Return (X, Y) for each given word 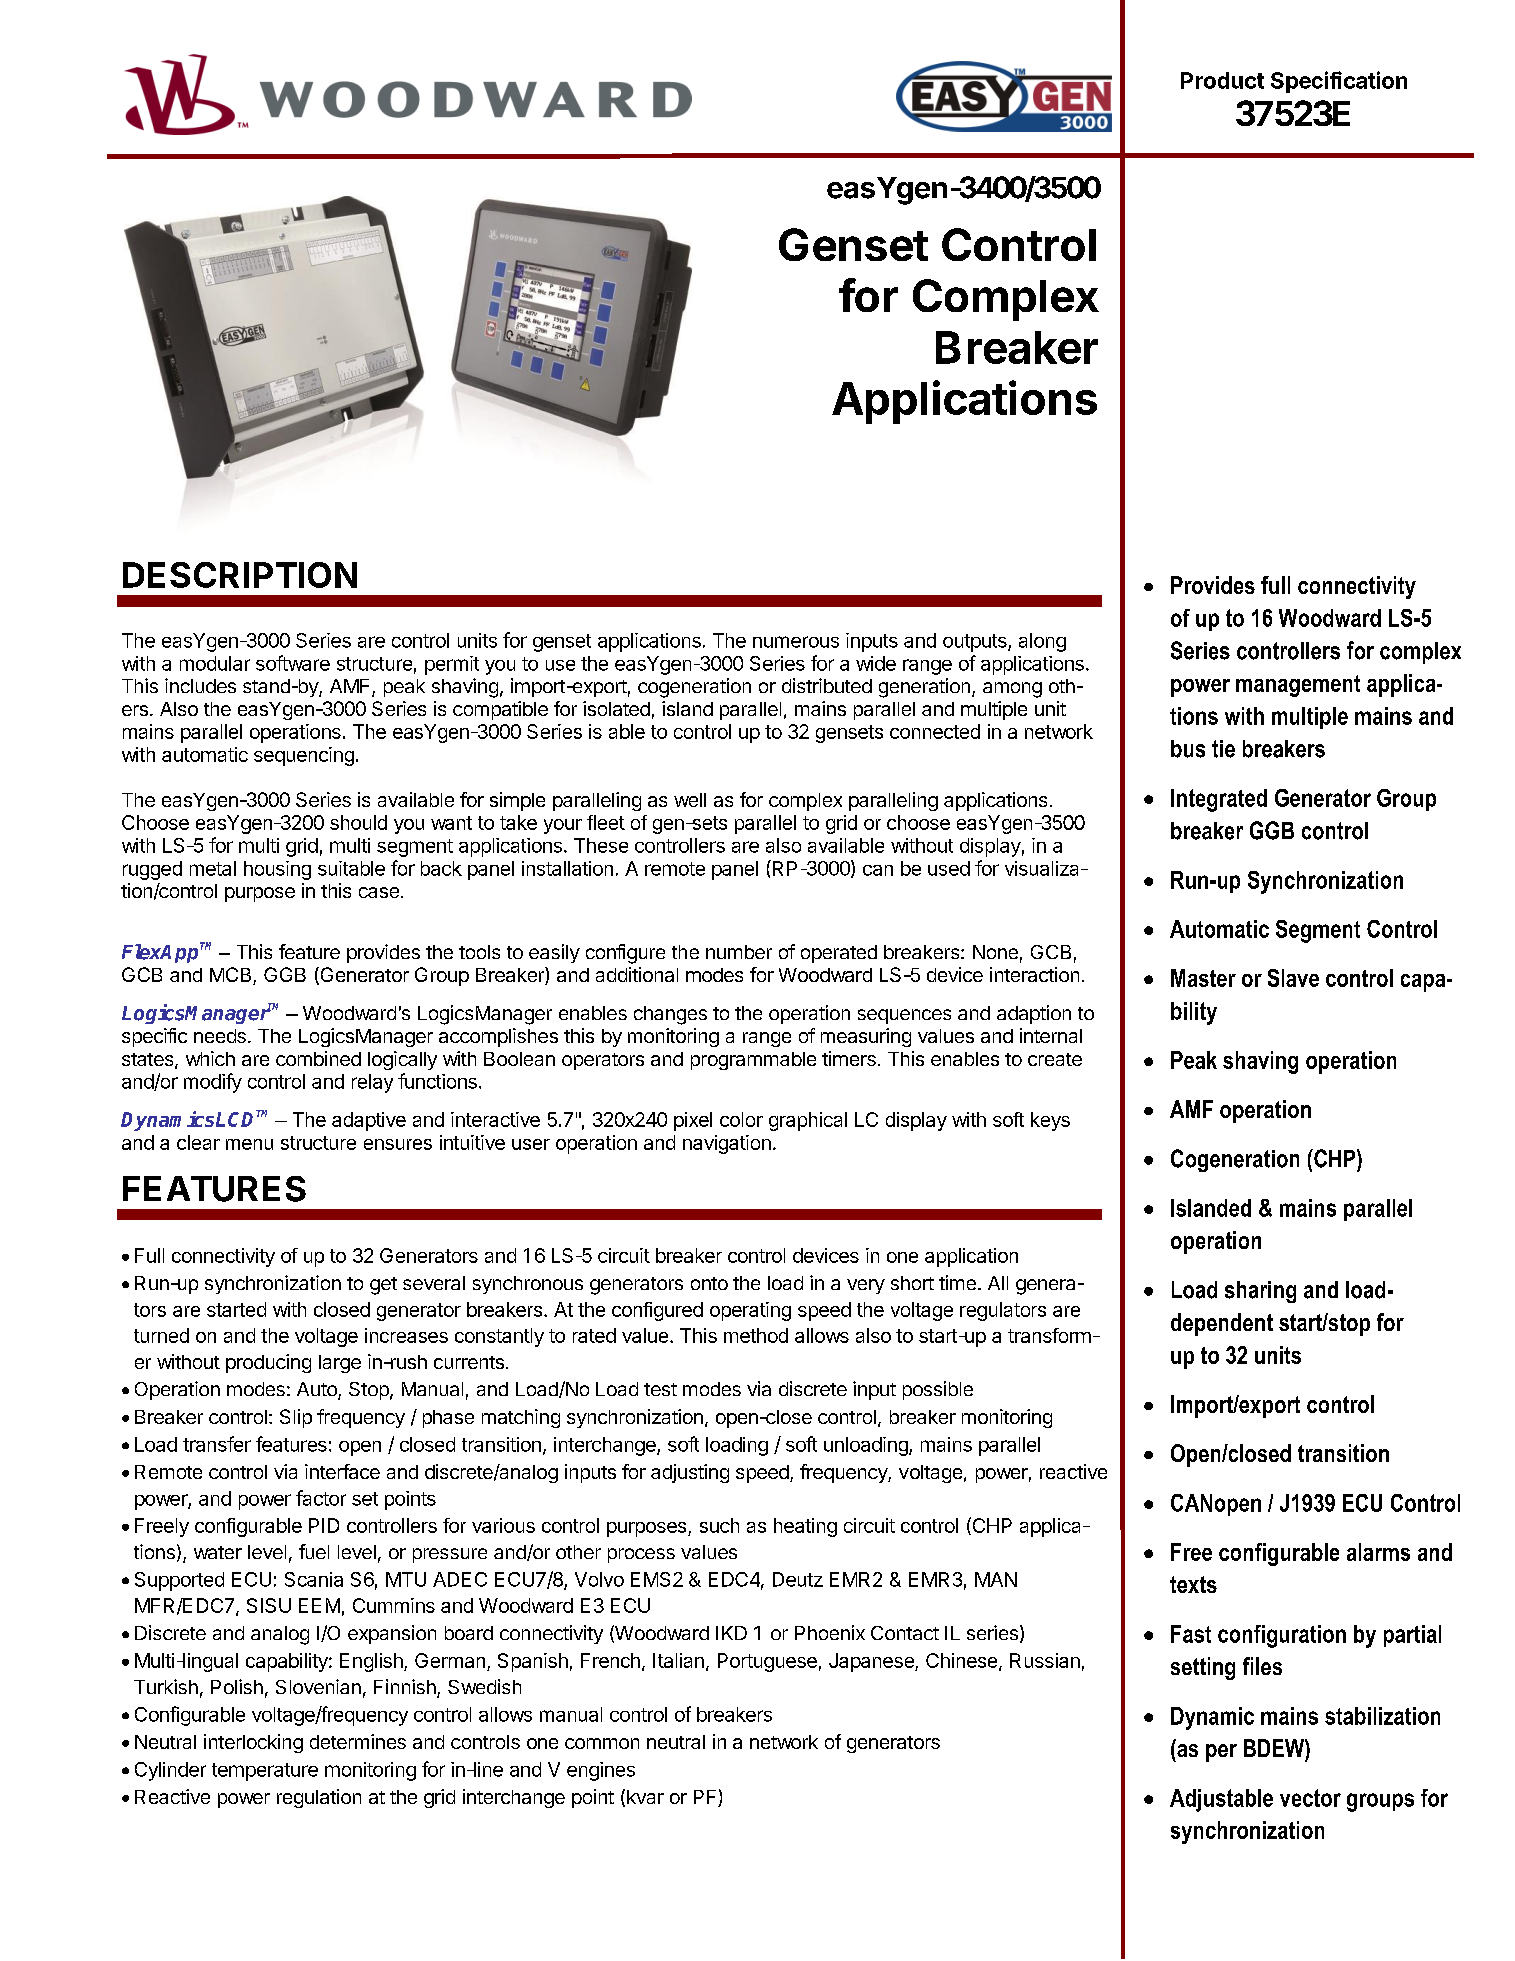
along (1042, 642)
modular (215, 663)
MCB (232, 976)
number (739, 952)
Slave (1293, 978)
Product (1222, 80)
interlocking (253, 1743)
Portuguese (767, 1662)
